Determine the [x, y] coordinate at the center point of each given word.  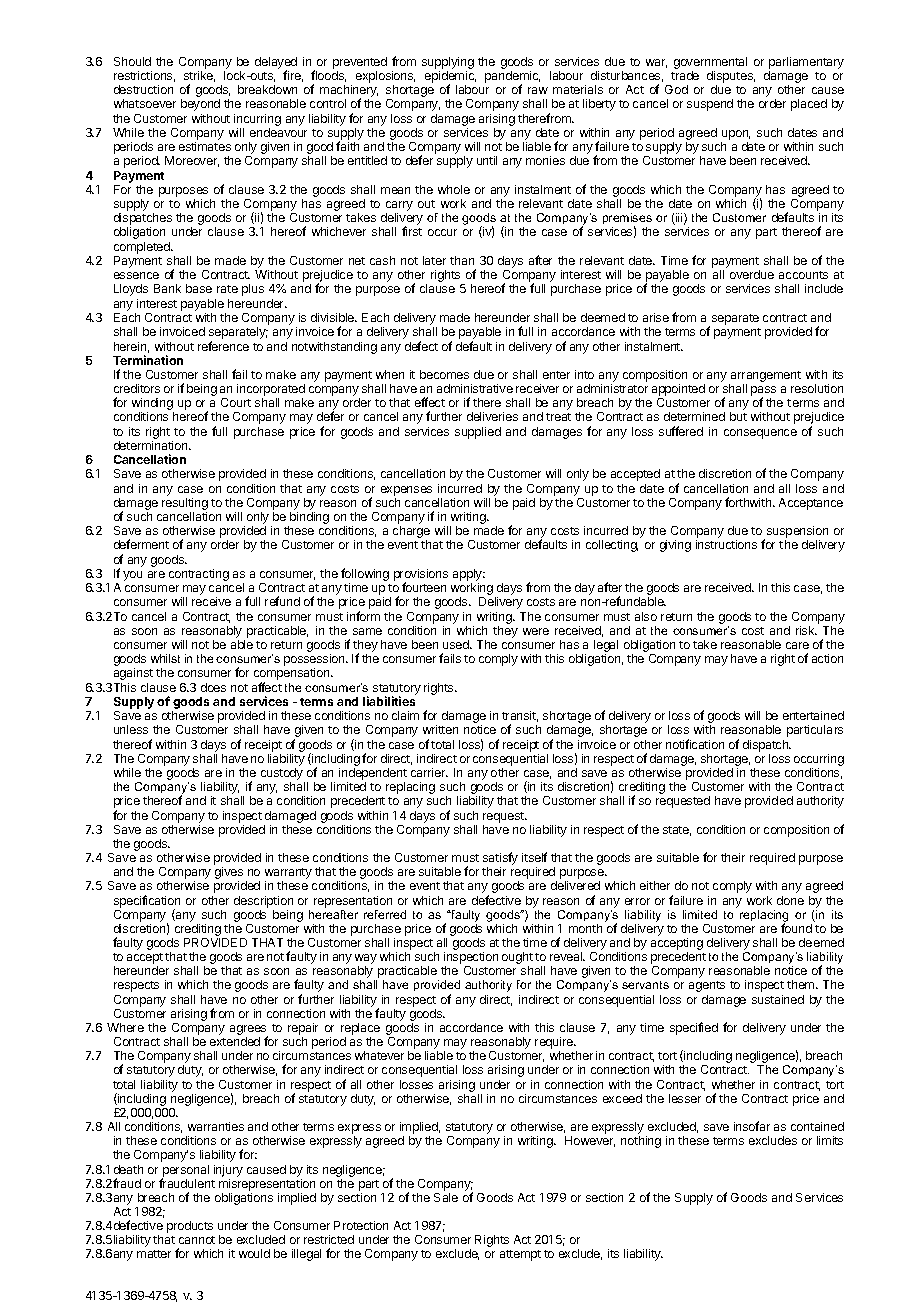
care [797, 645]
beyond [200, 105]
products [190, 1227]
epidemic [450, 78]
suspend [710, 105]
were [536, 631]
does [213, 687]
